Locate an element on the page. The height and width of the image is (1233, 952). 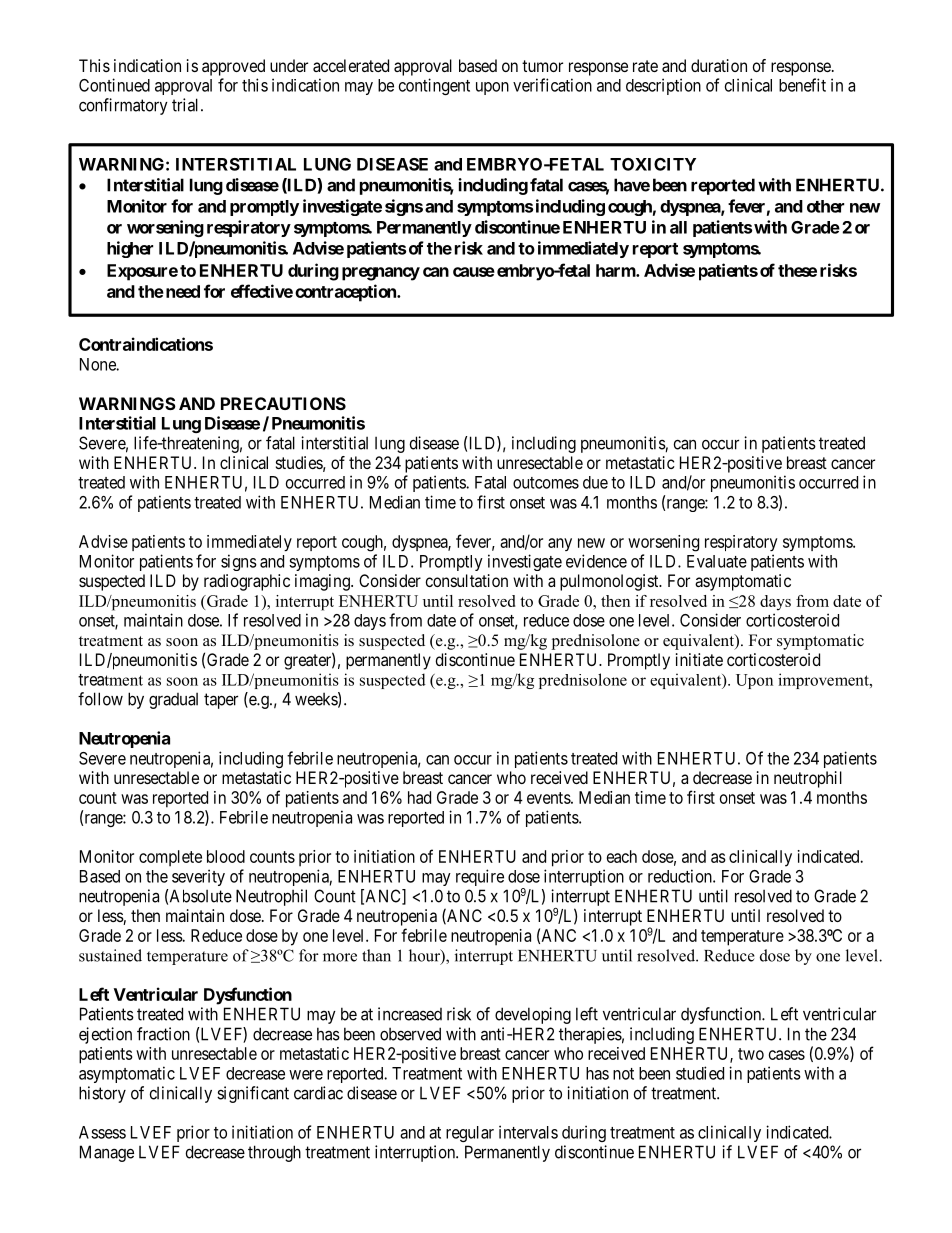
outcomes is located at coordinates (546, 483).
